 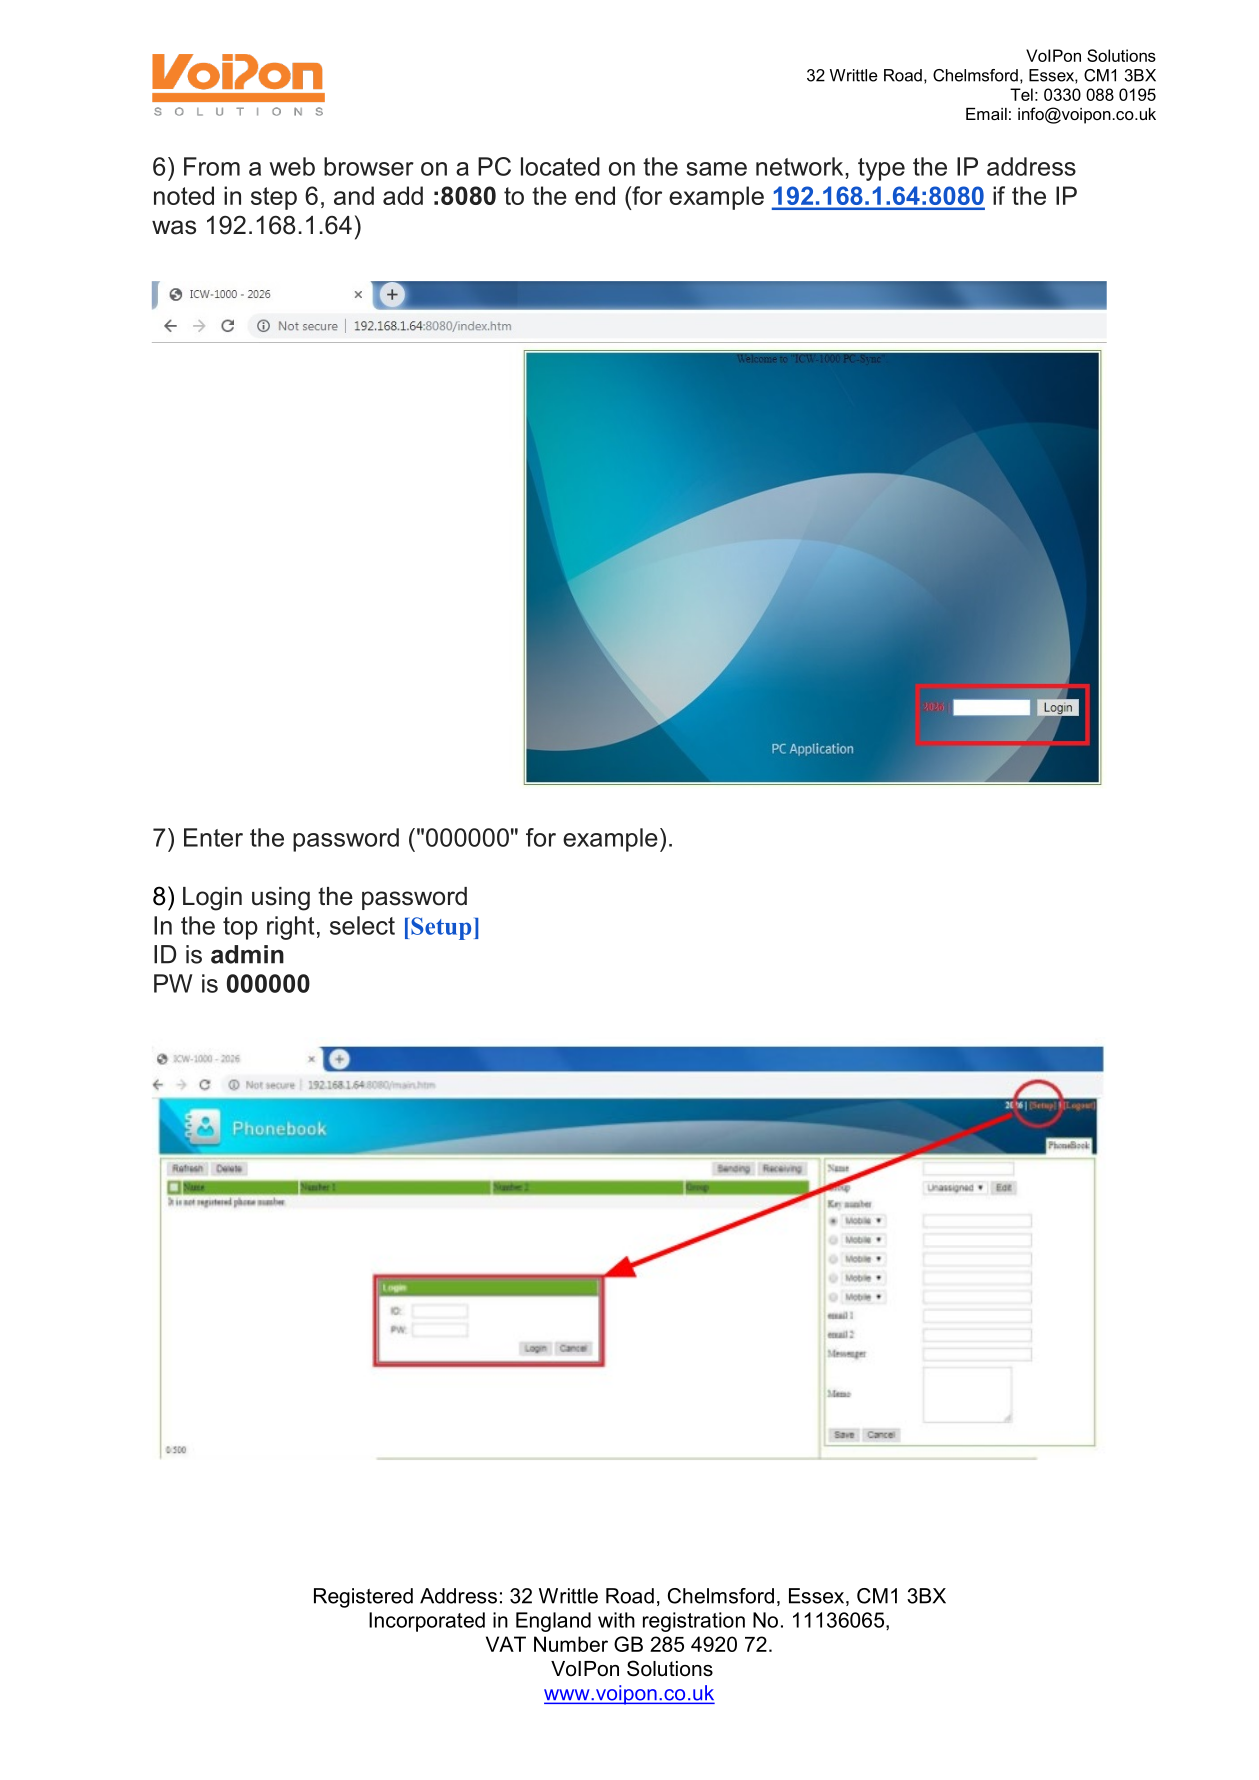 I want to click on located, so click(x=560, y=166).
